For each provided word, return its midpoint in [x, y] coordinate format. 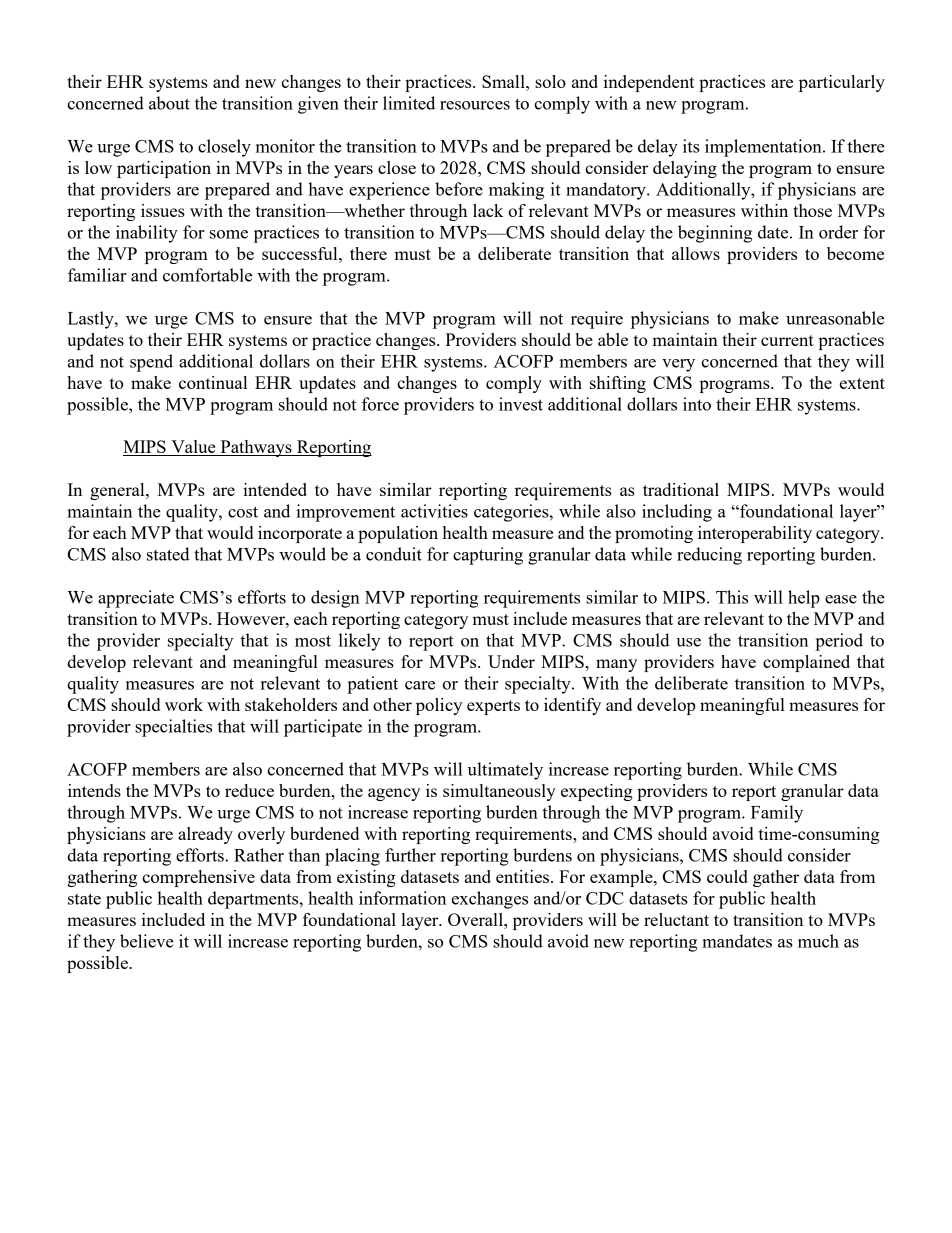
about [169, 103]
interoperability [755, 534]
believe [147, 941]
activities [434, 511]
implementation [764, 148]
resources [475, 105]
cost [243, 512]
